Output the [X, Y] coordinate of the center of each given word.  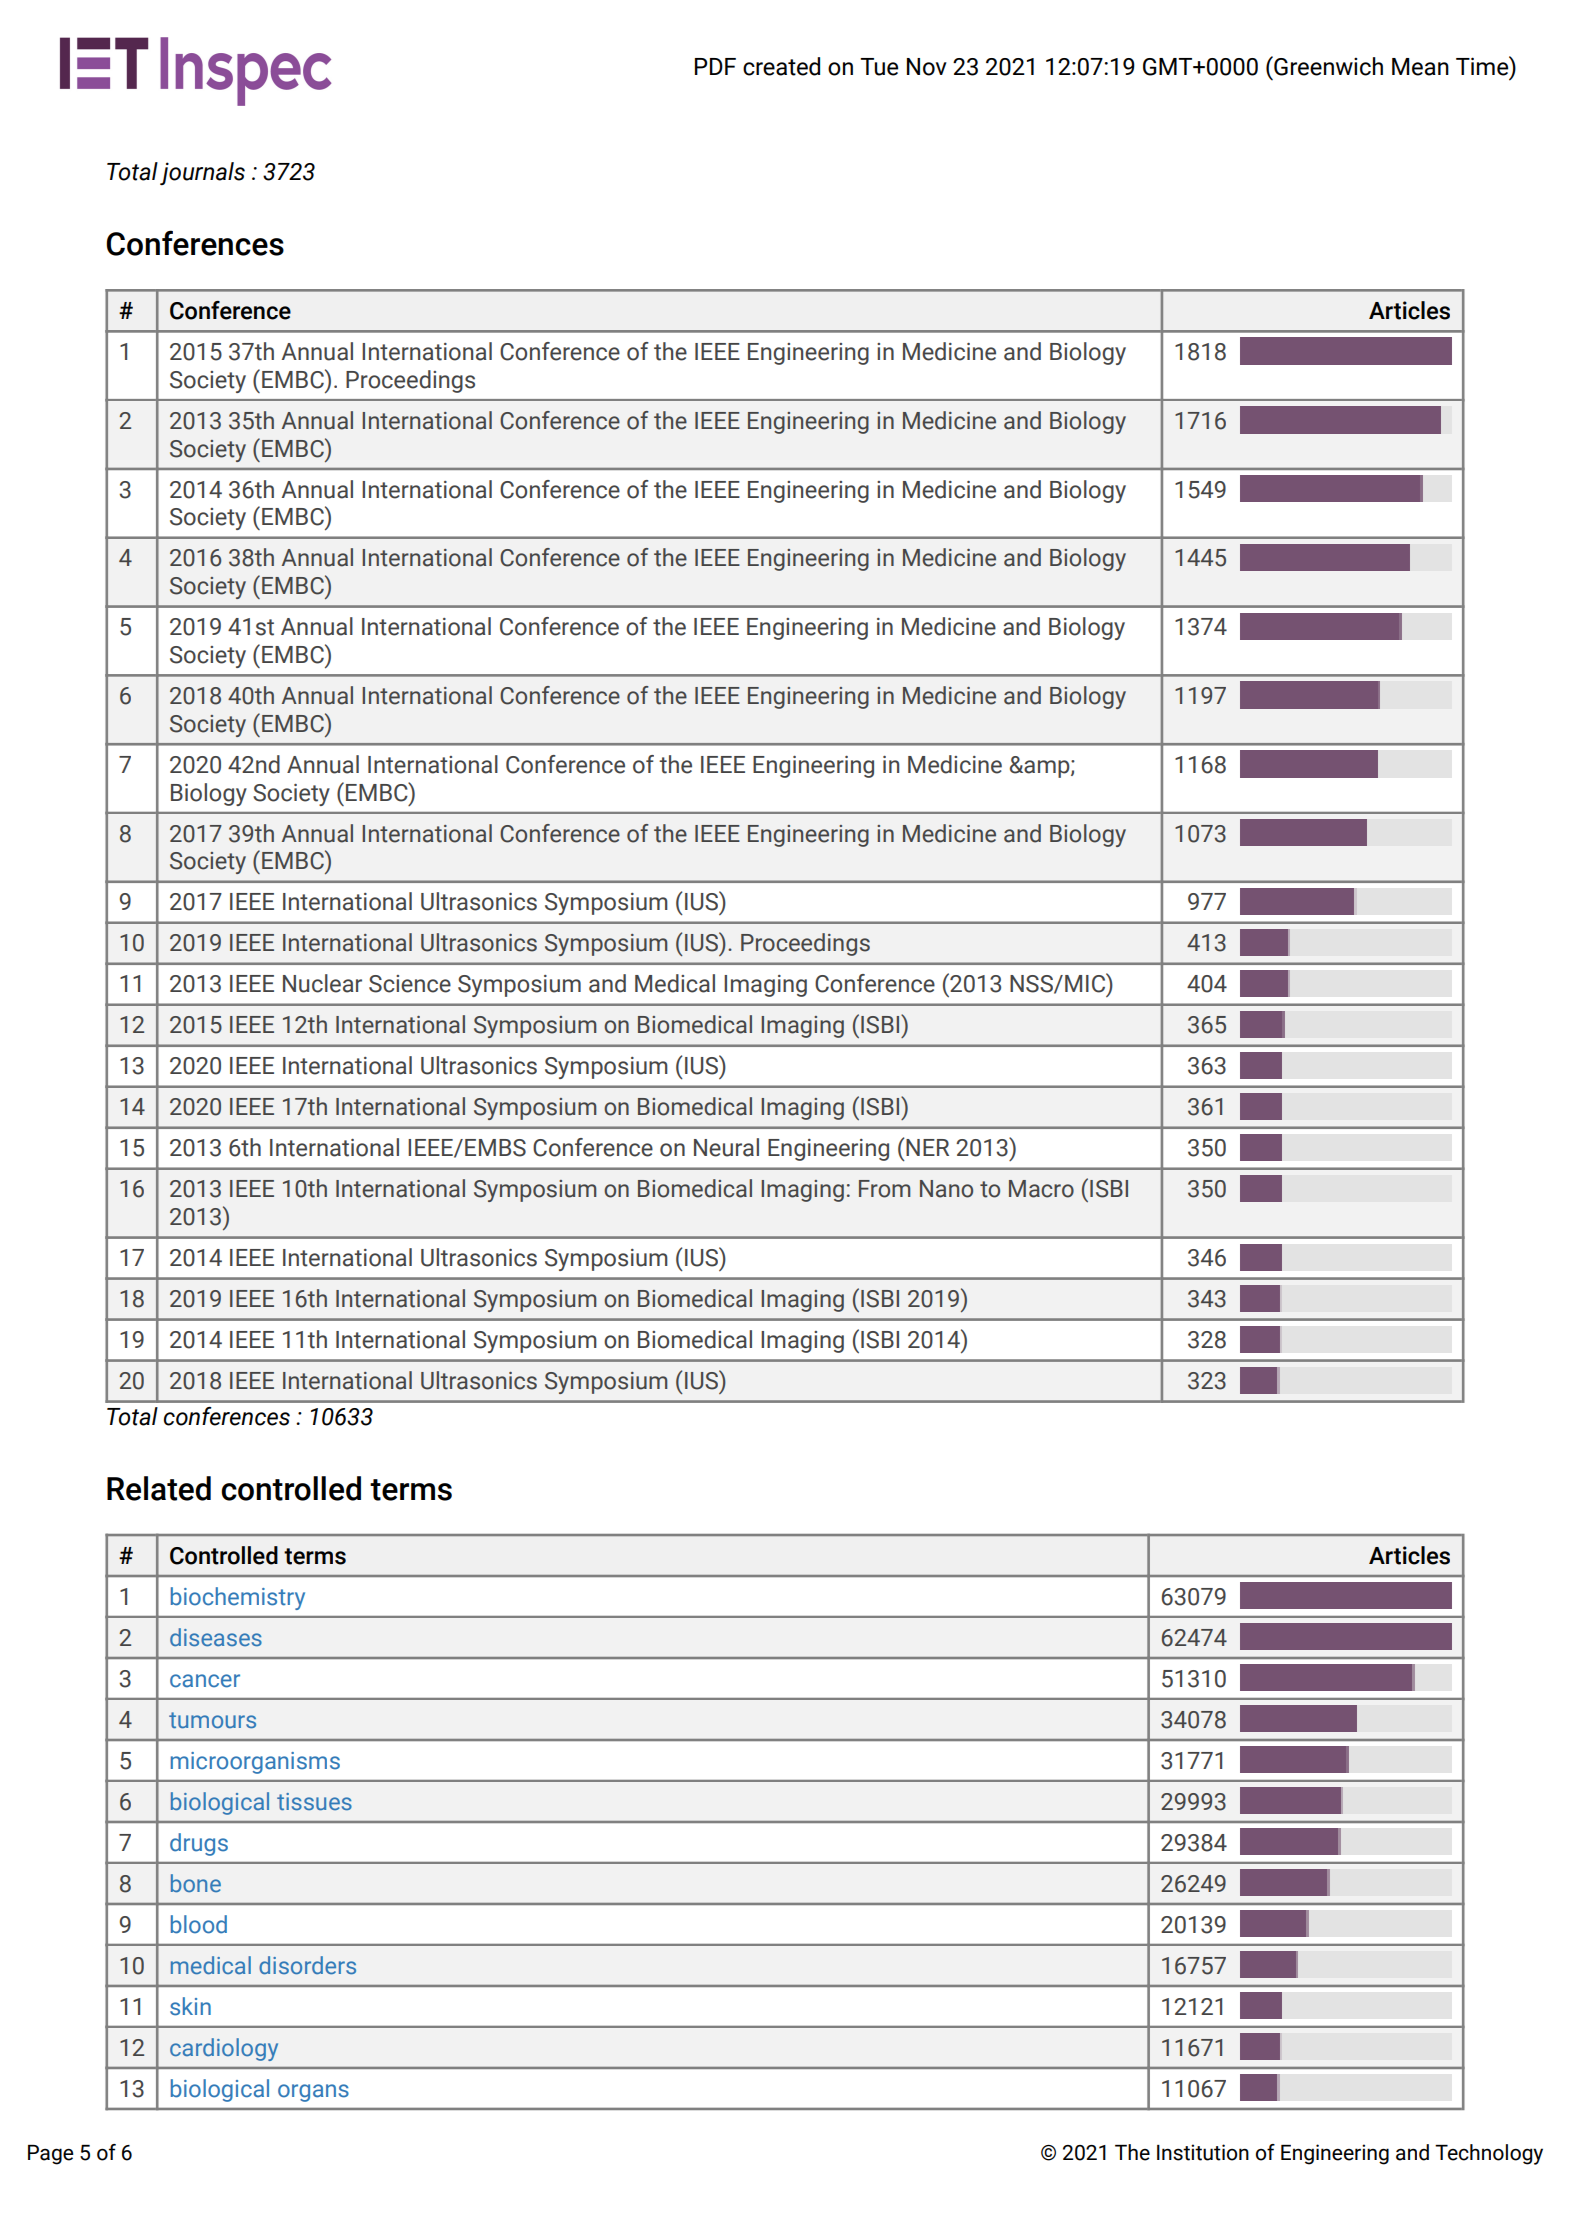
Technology [1489, 2154]
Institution [1203, 2152]
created [781, 66]
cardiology [224, 2049]
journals [202, 173]
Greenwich [1327, 66]
